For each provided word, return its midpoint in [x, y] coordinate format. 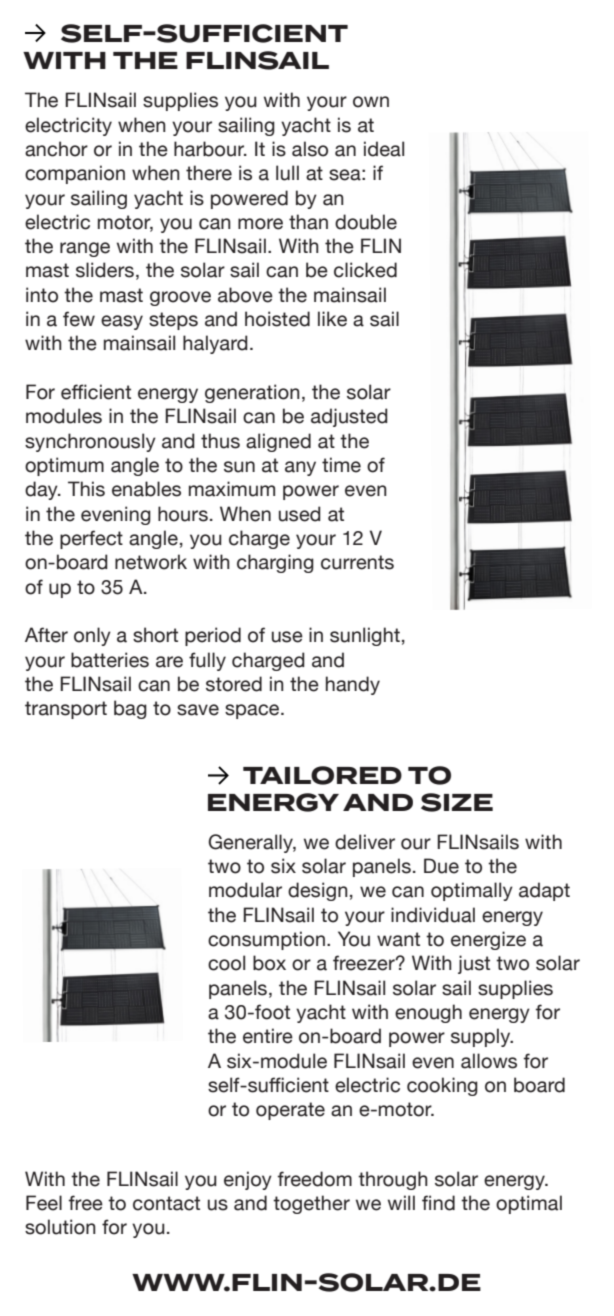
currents [357, 562]
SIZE [457, 802]
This [86, 489]
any [300, 468]
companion [75, 174]
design [318, 891]
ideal [384, 149]
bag [130, 709]
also [310, 149]
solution [60, 1227]
